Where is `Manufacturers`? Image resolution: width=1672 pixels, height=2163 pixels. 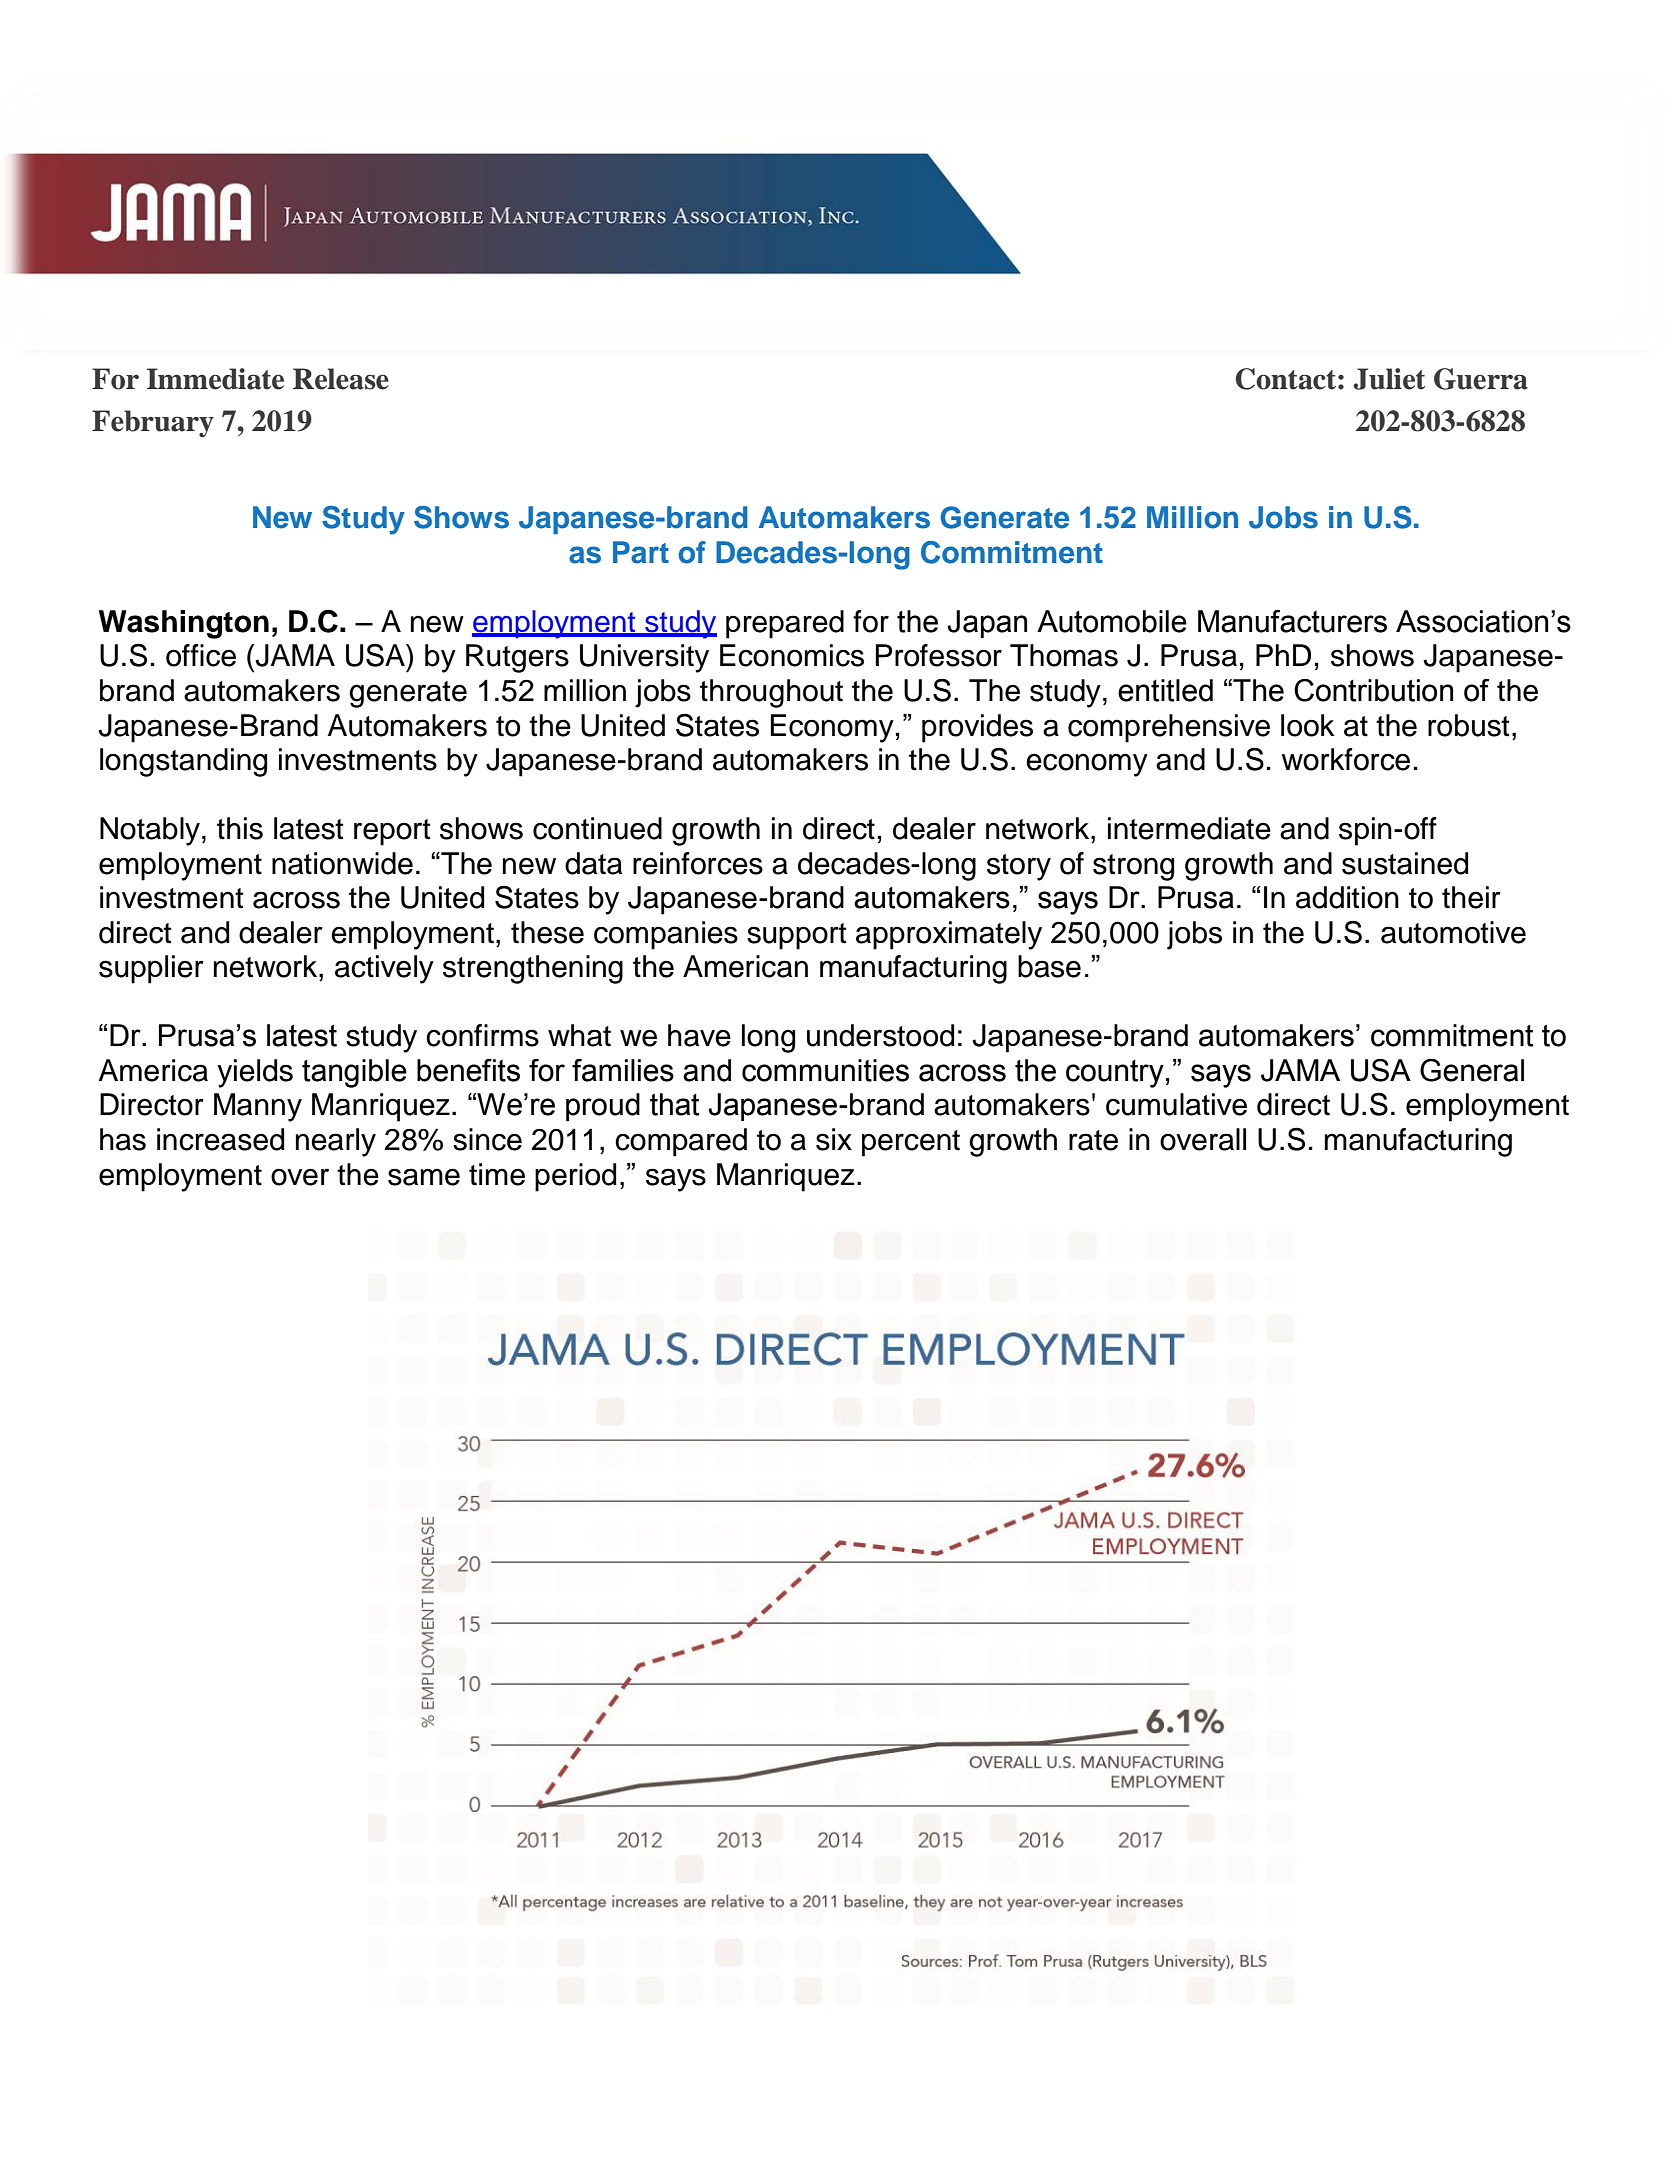 Manufacturers is located at coordinates (1292, 621).
